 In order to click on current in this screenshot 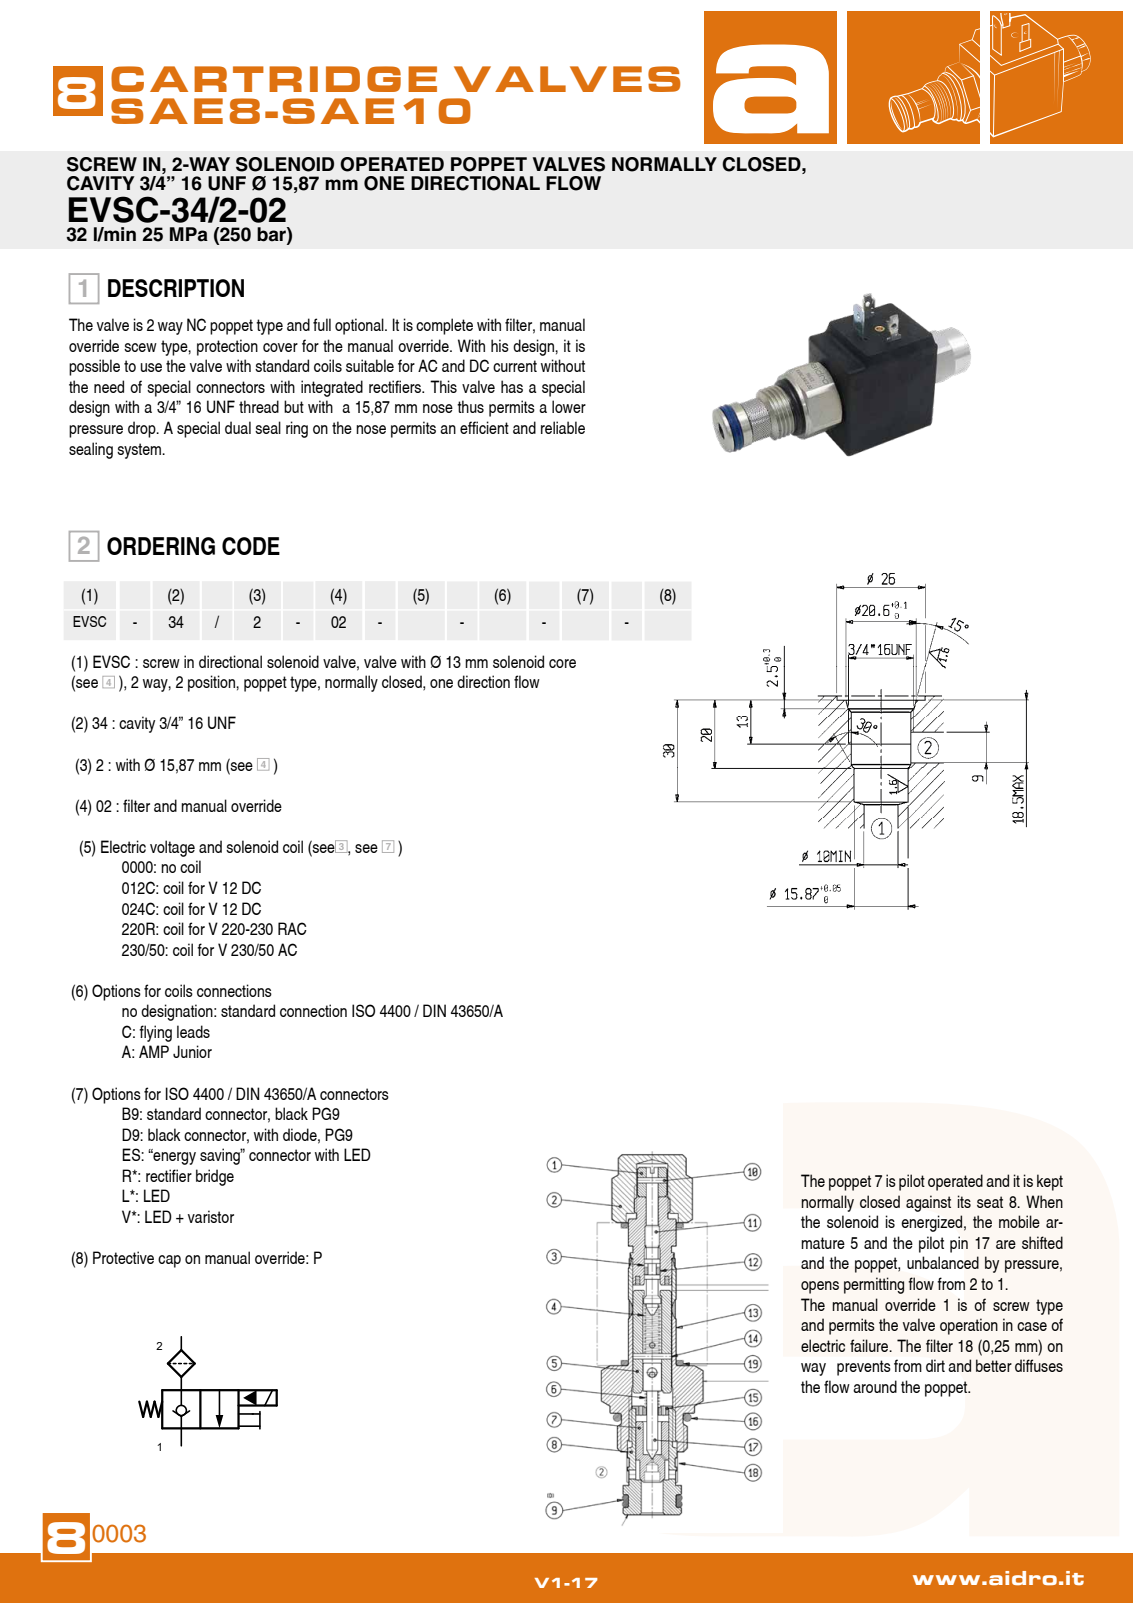, I will do `click(515, 366)`.
